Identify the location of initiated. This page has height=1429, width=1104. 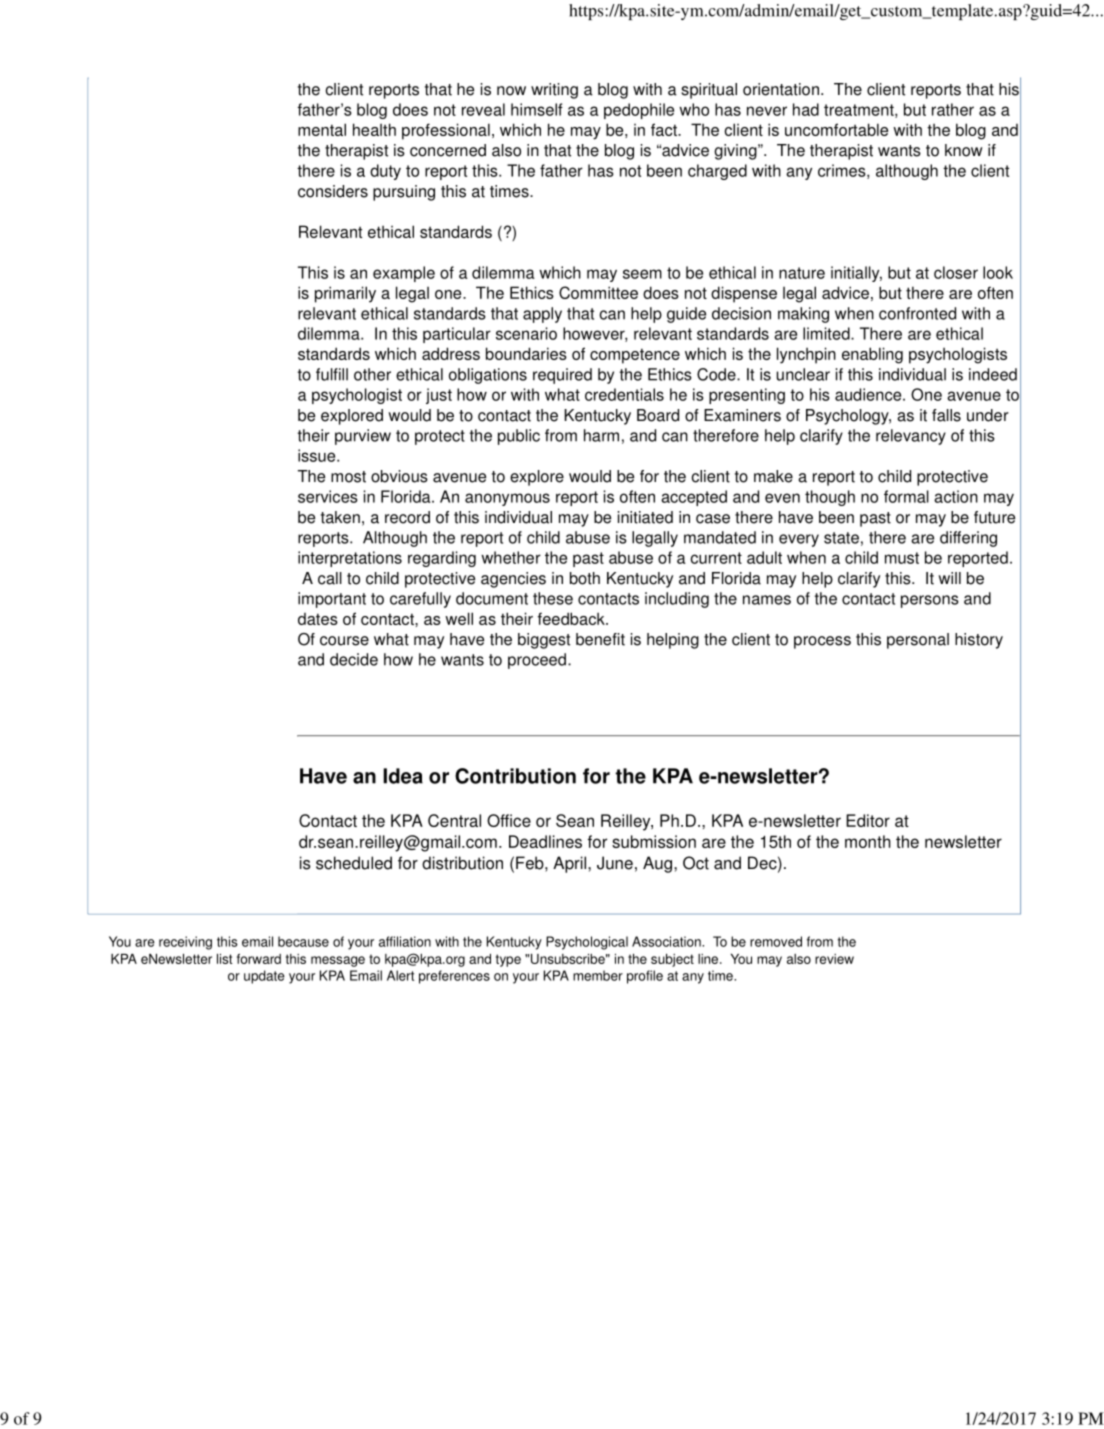
(645, 517).
